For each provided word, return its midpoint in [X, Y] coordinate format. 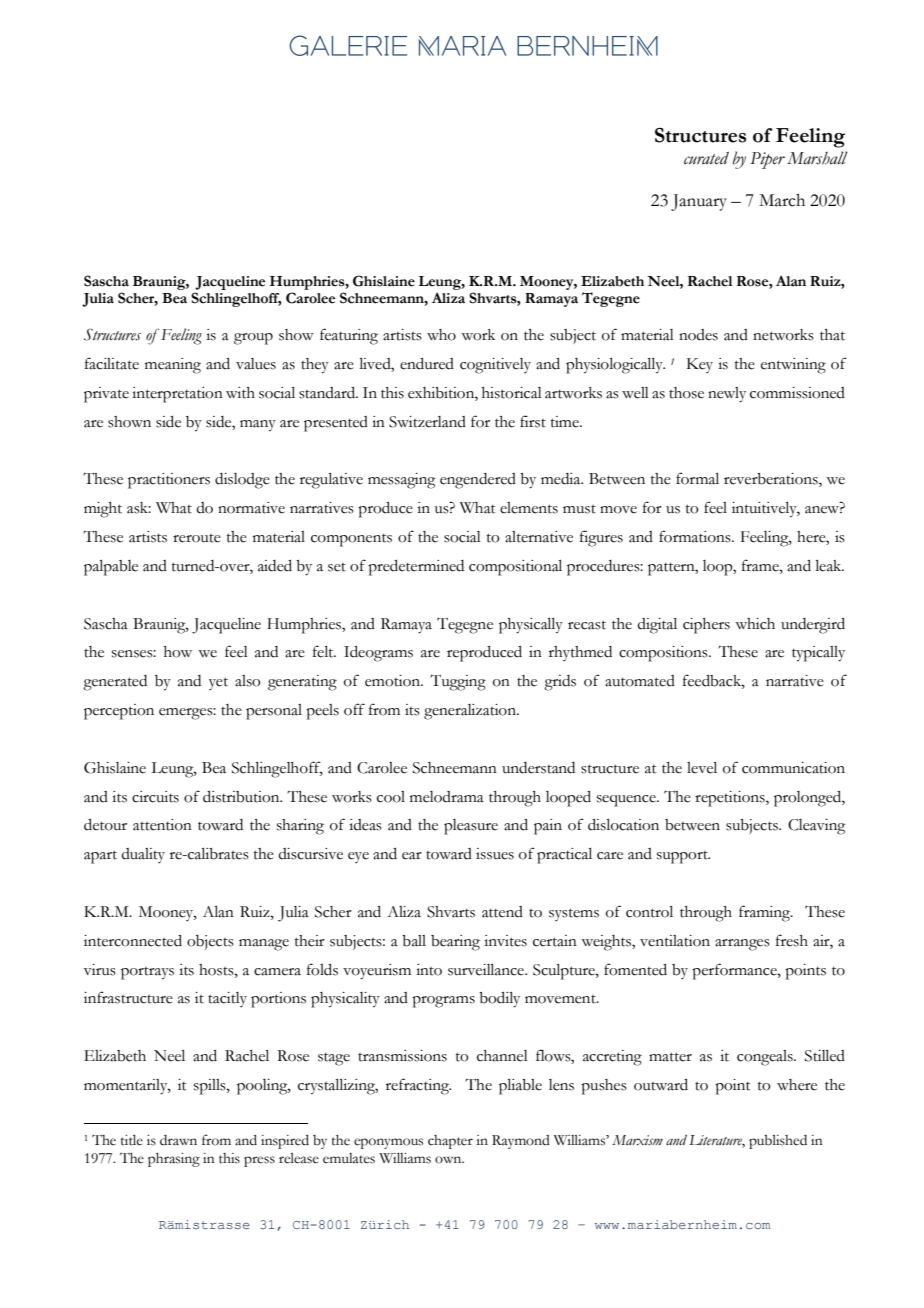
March [782, 200]
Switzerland [427, 422]
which [755, 624]
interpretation [177, 395]
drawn [178, 1140]
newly [727, 395]
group [253, 339]
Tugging [458, 682]
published [778, 1142]
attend [502, 912]
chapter [450, 1142]
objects [210, 942]
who [441, 335]
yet [218, 683]
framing [766, 913]
